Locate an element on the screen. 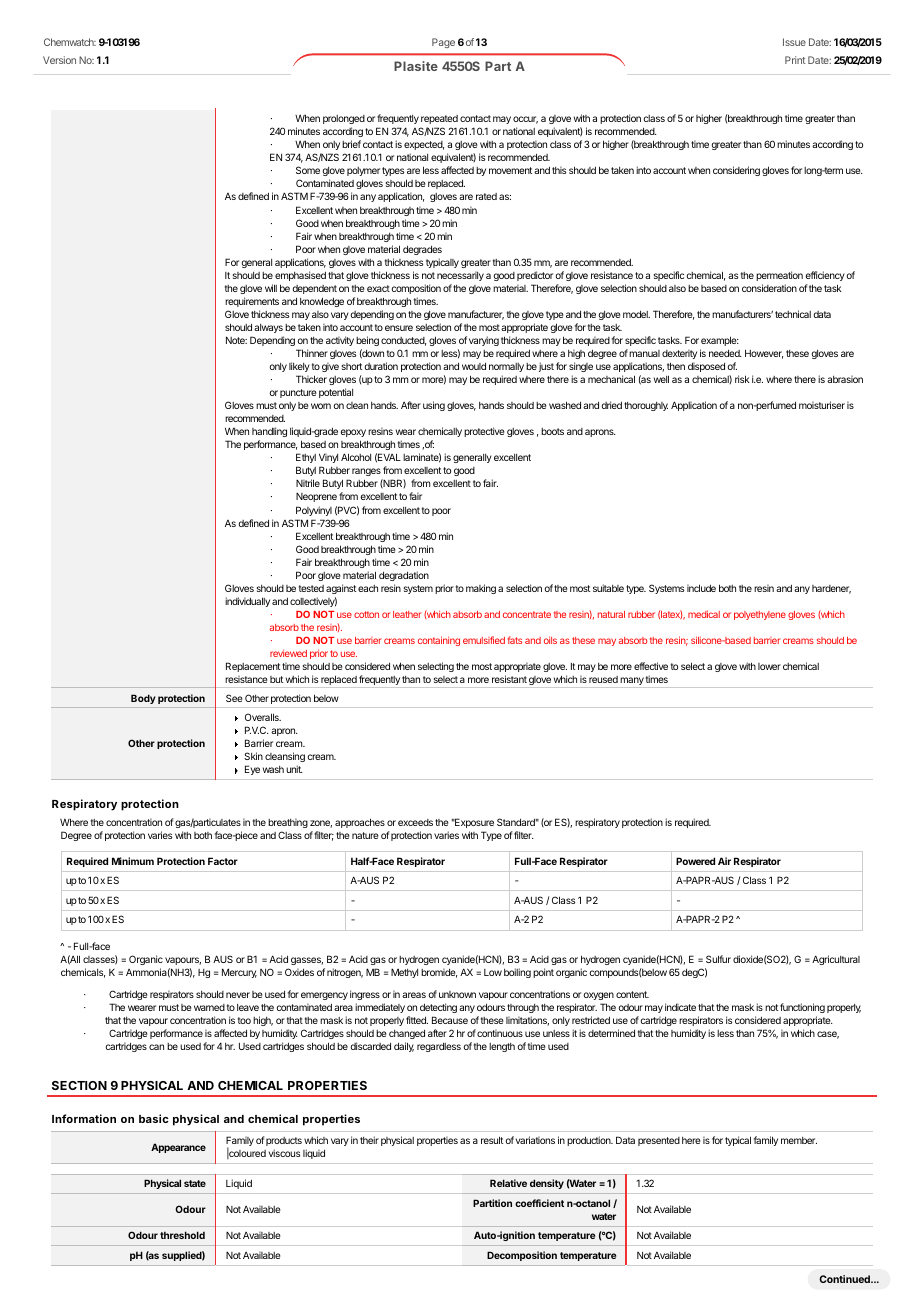 This screenshot has width=924, height=1308. individually is located at coordinates (247, 602).
